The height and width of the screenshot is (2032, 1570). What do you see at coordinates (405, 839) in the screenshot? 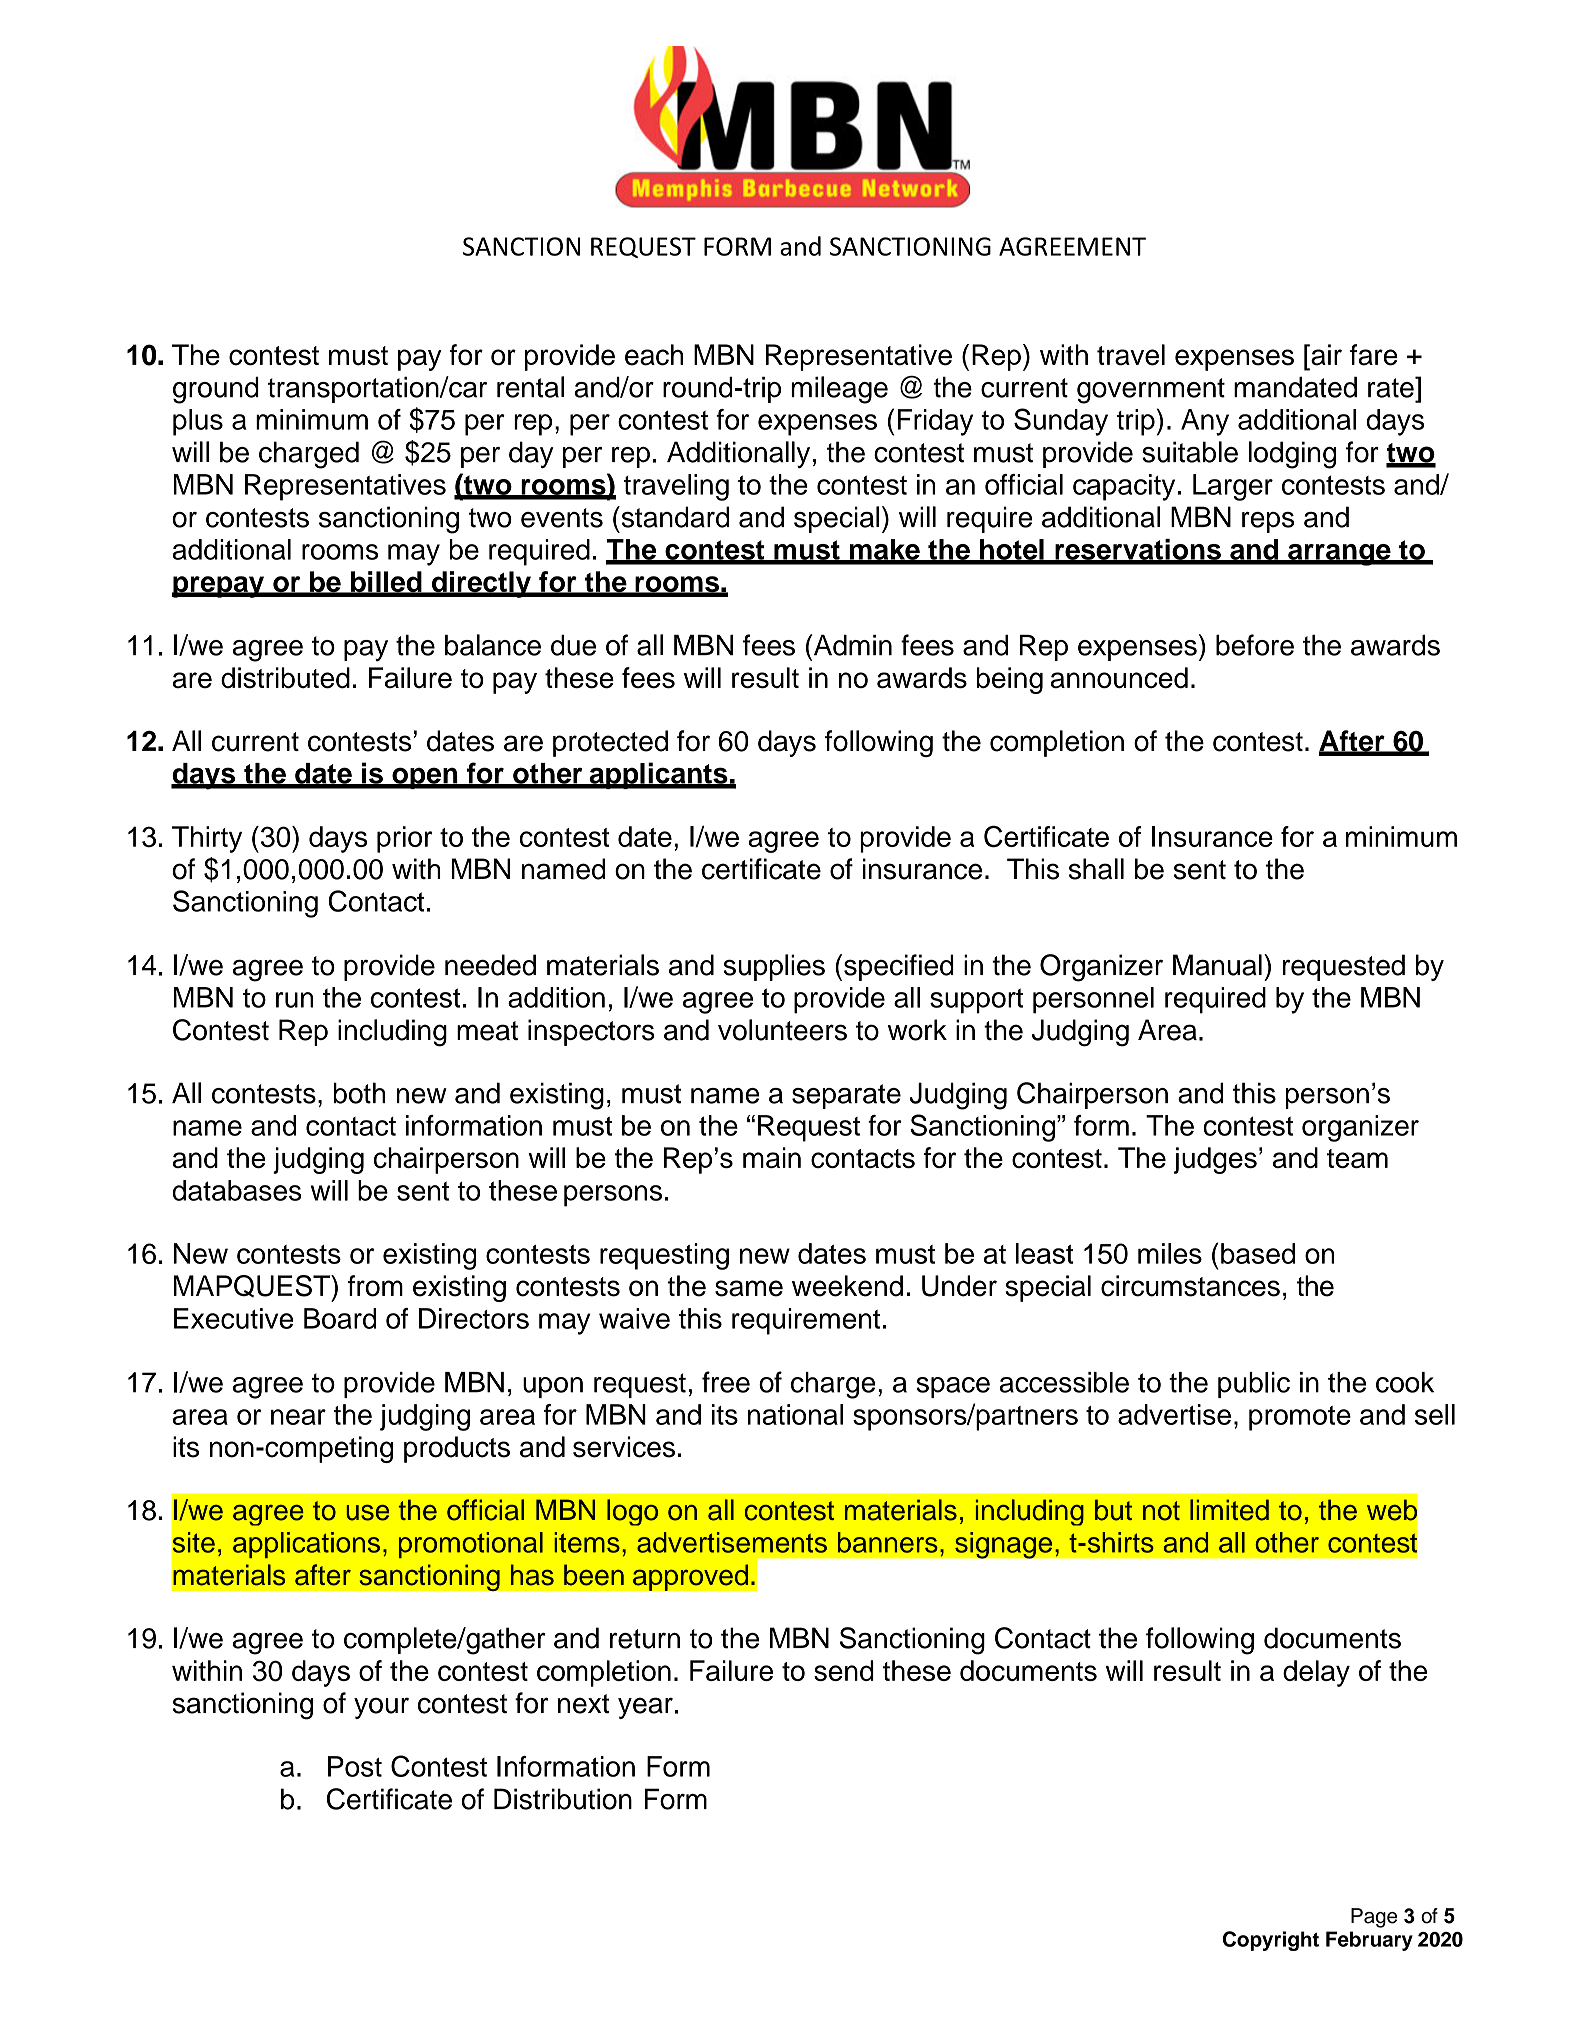
I see `prior` at bounding box center [405, 839].
